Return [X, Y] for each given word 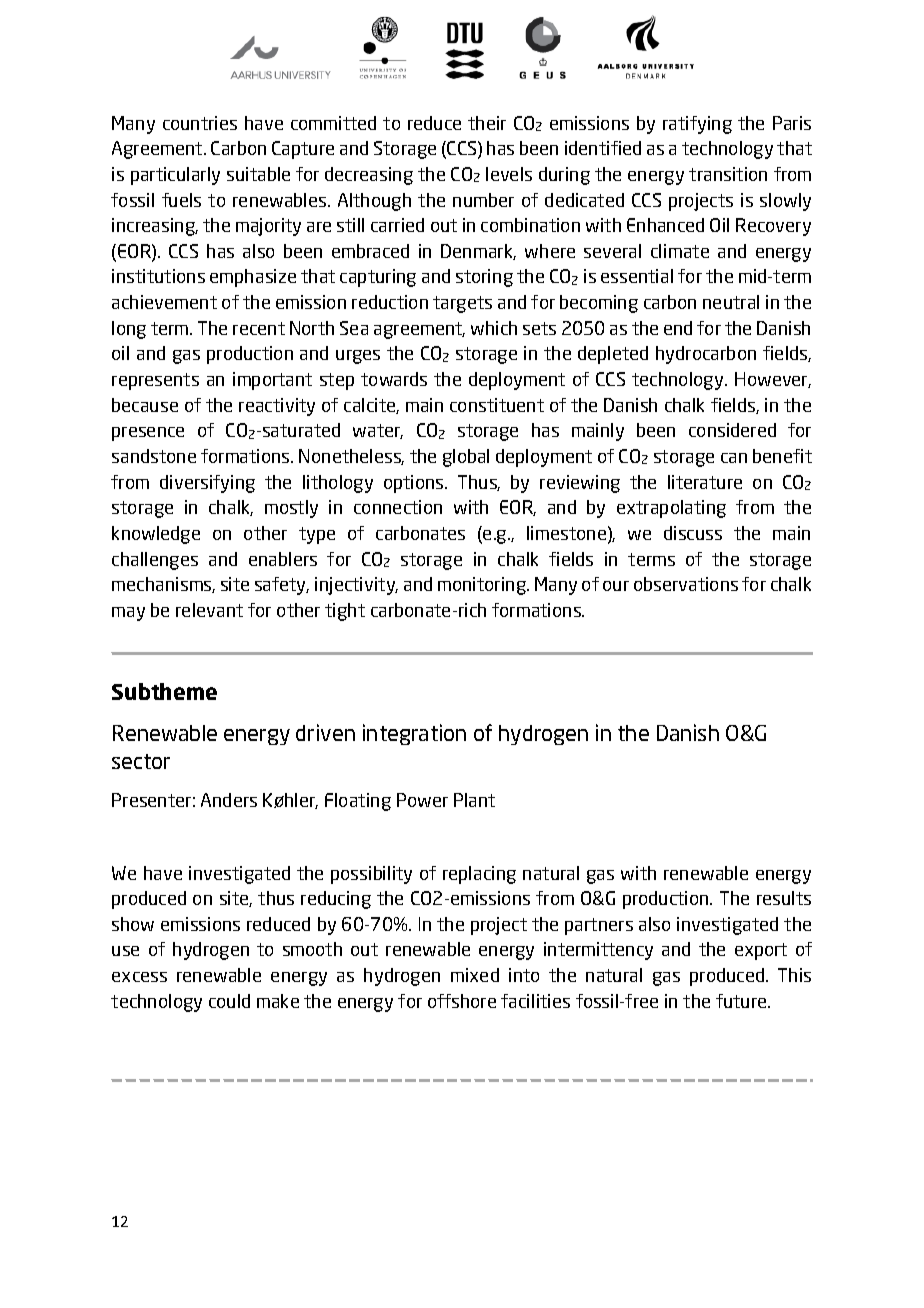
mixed [475, 975]
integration [414, 734]
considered [732, 430]
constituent [497, 405]
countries [200, 123]
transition [728, 174]
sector [141, 761]
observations [686, 584]
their [487, 123]
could [229, 1001]
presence [148, 434]
